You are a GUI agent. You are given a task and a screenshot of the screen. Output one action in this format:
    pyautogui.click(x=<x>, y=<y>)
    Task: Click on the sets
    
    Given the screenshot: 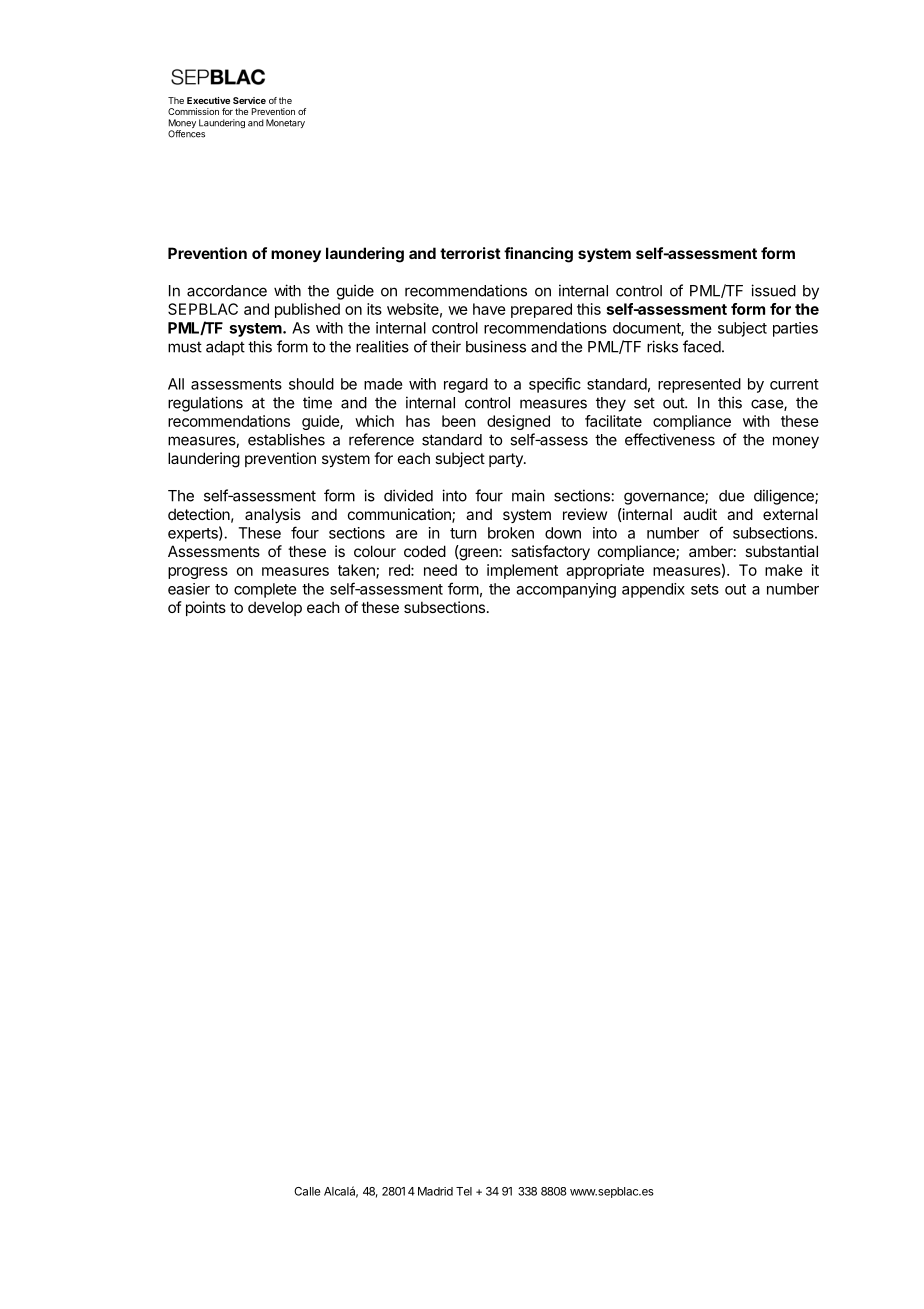 What is the action you would take?
    pyautogui.click(x=705, y=589)
